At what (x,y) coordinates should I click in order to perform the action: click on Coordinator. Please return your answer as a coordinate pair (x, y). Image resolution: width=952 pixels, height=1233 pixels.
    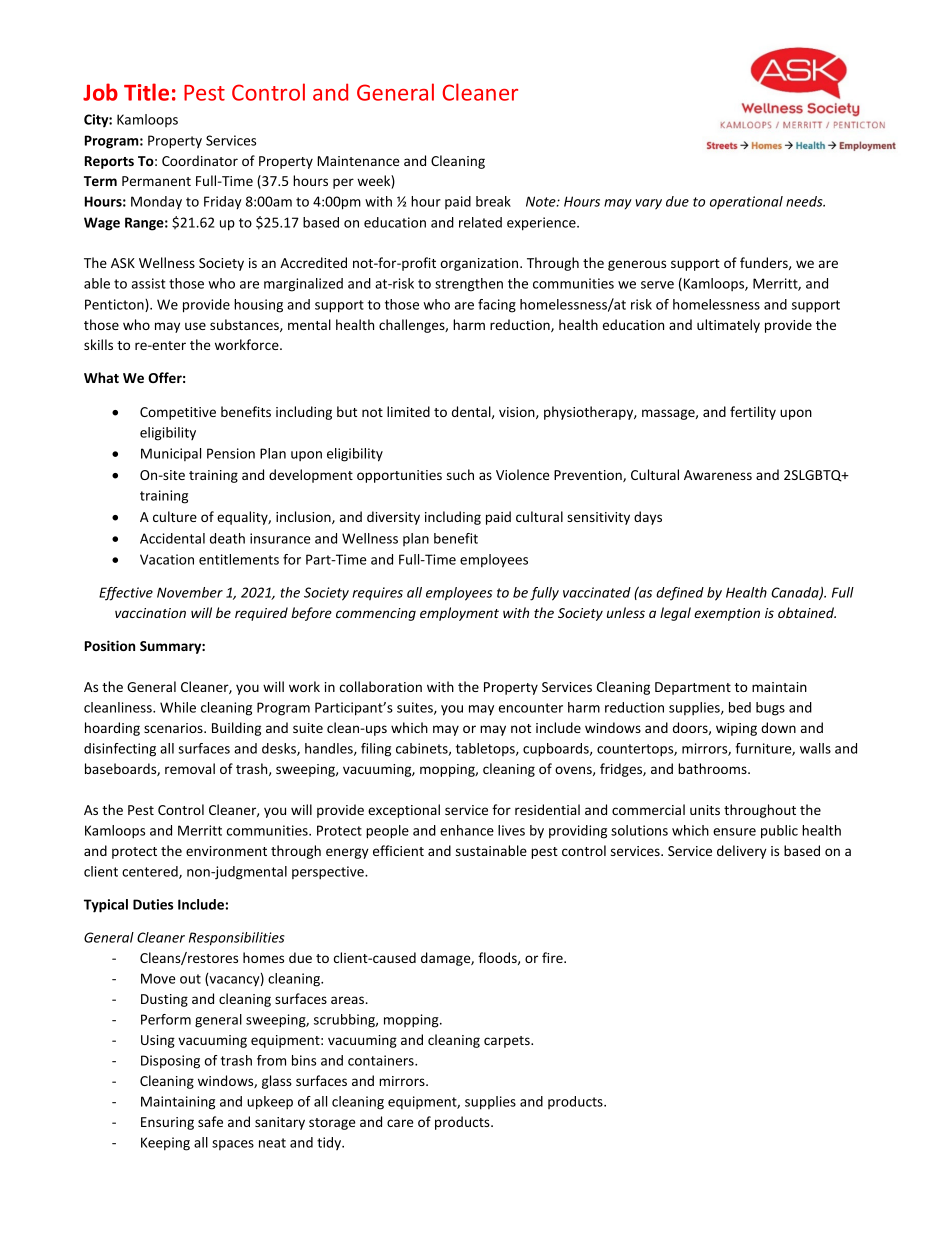
    Looking at the image, I should click on (200, 160).
